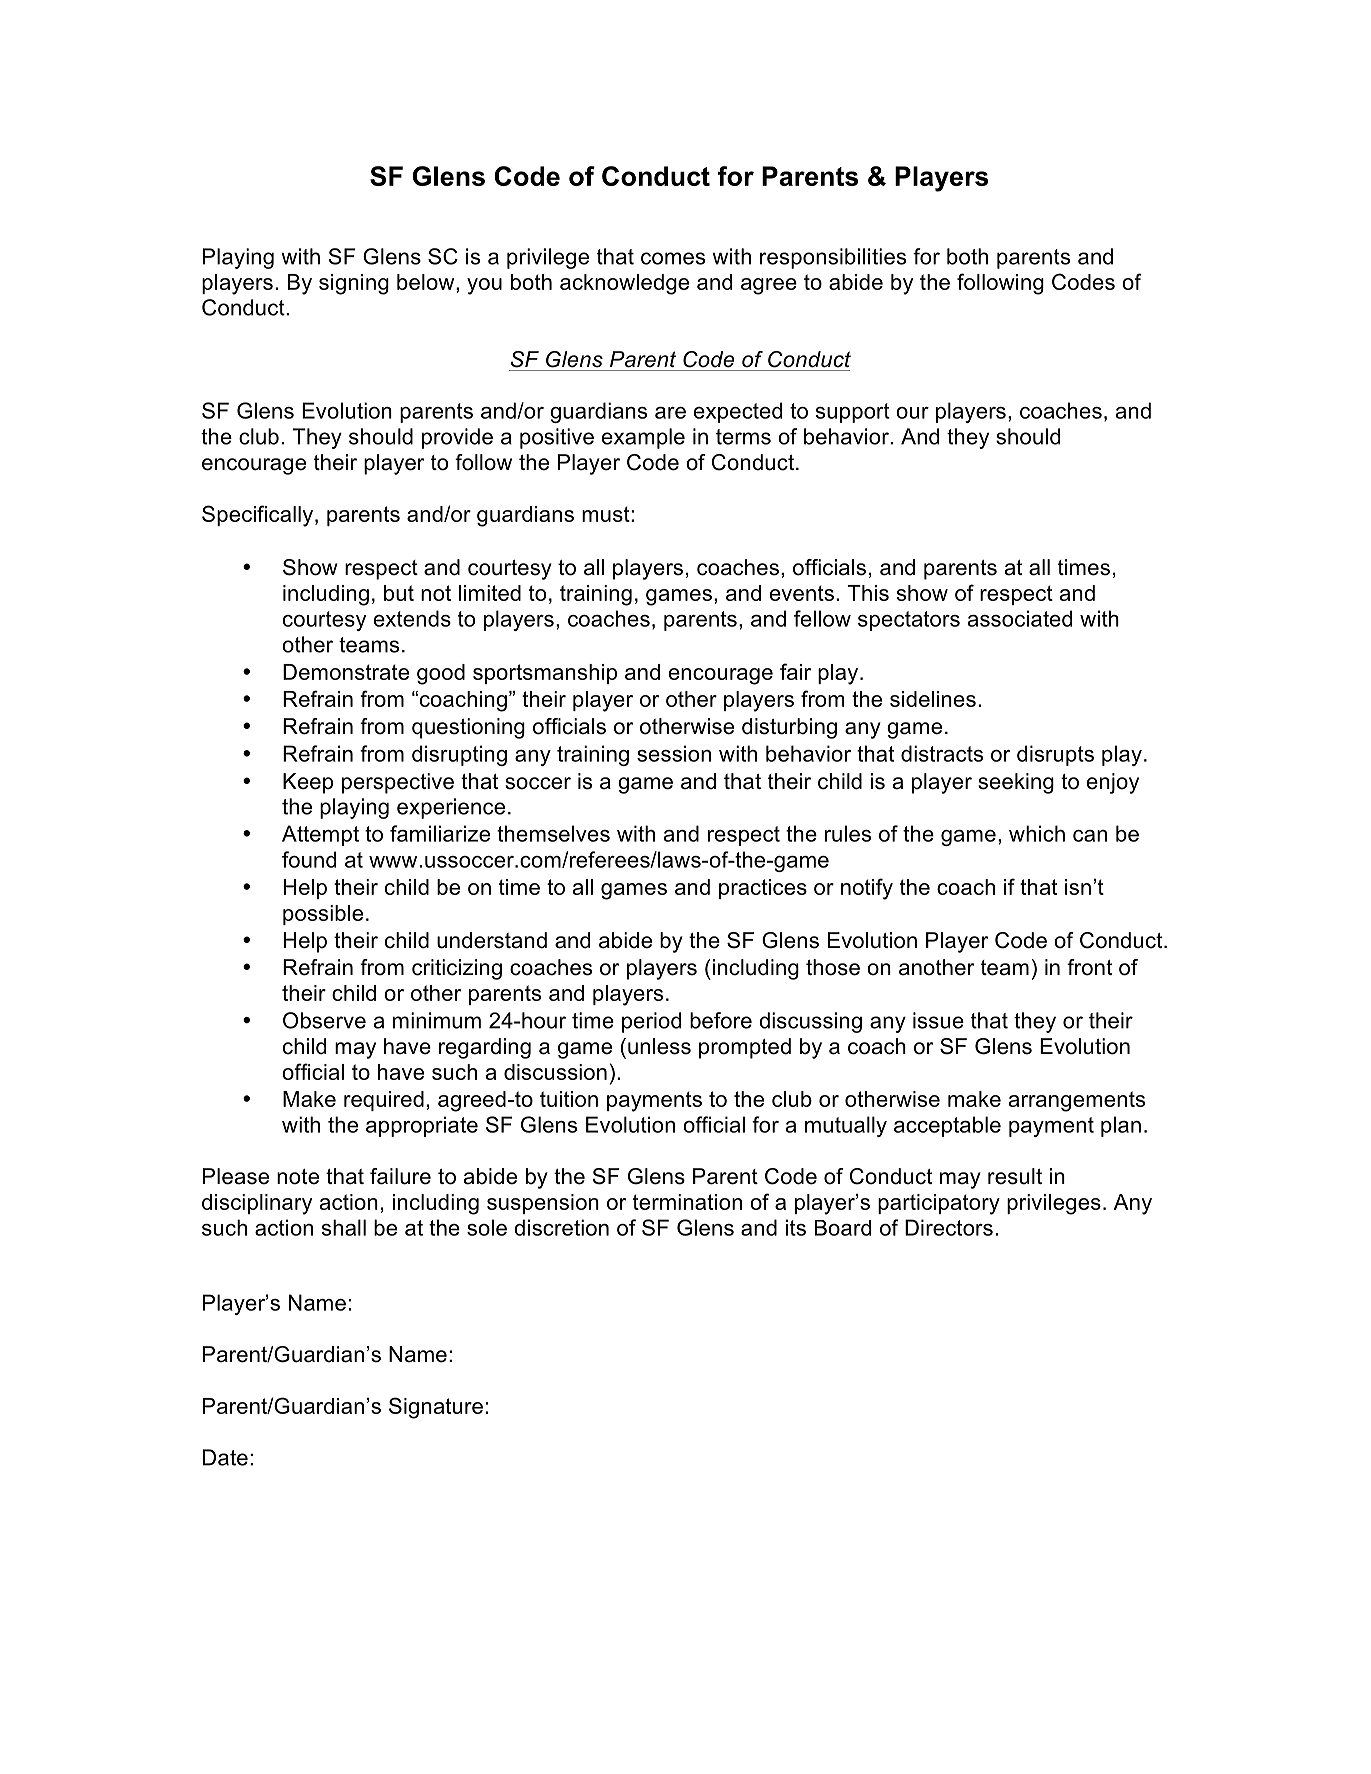 This screenshot has height=1774, width=1371. What do you see at coordinates (561, 1227) in the screenshot?
I see `discretion` at bounding box center [561, 1227].
